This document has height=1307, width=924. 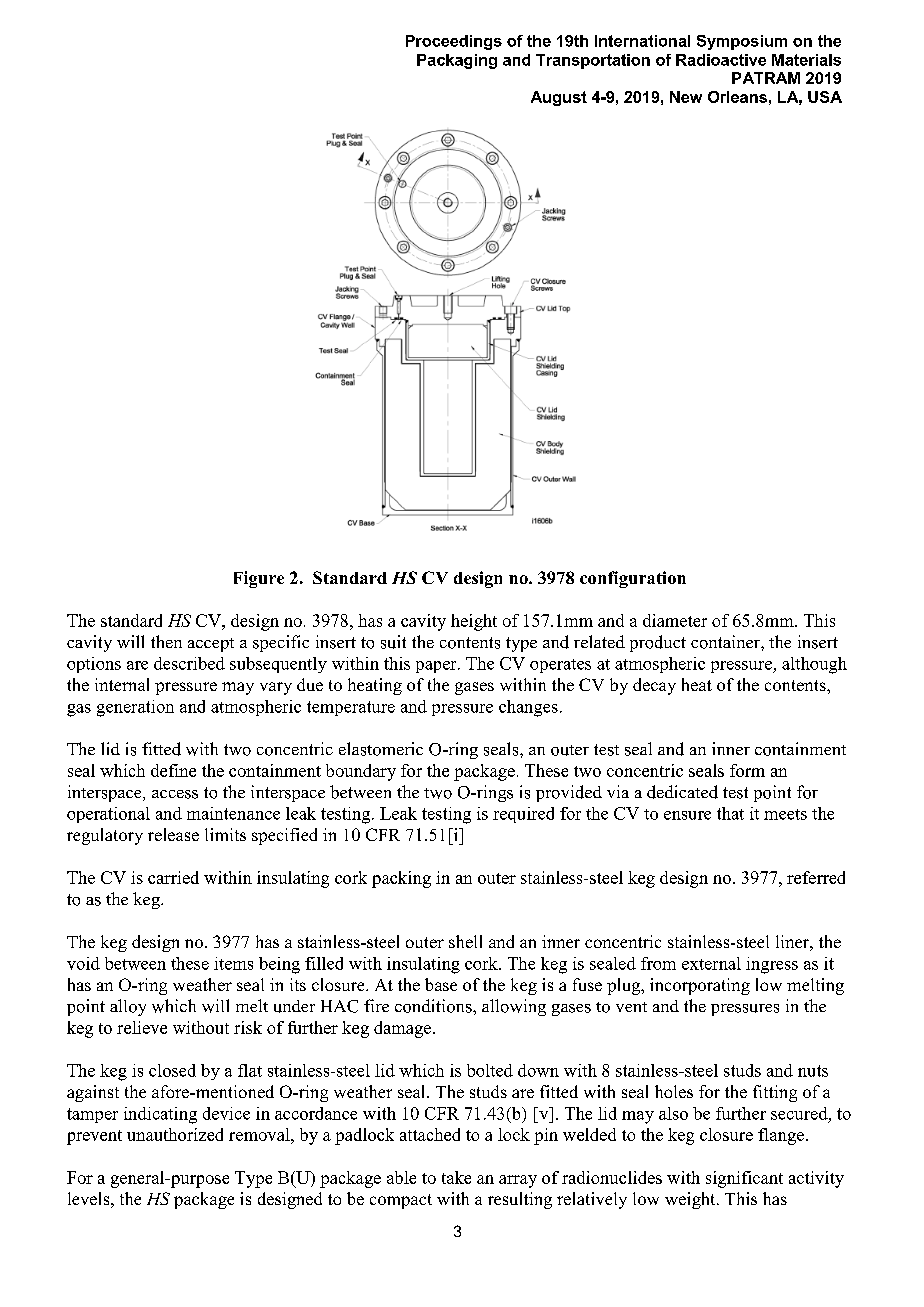 I want to click on significant, so click(x=744, y=1179).
